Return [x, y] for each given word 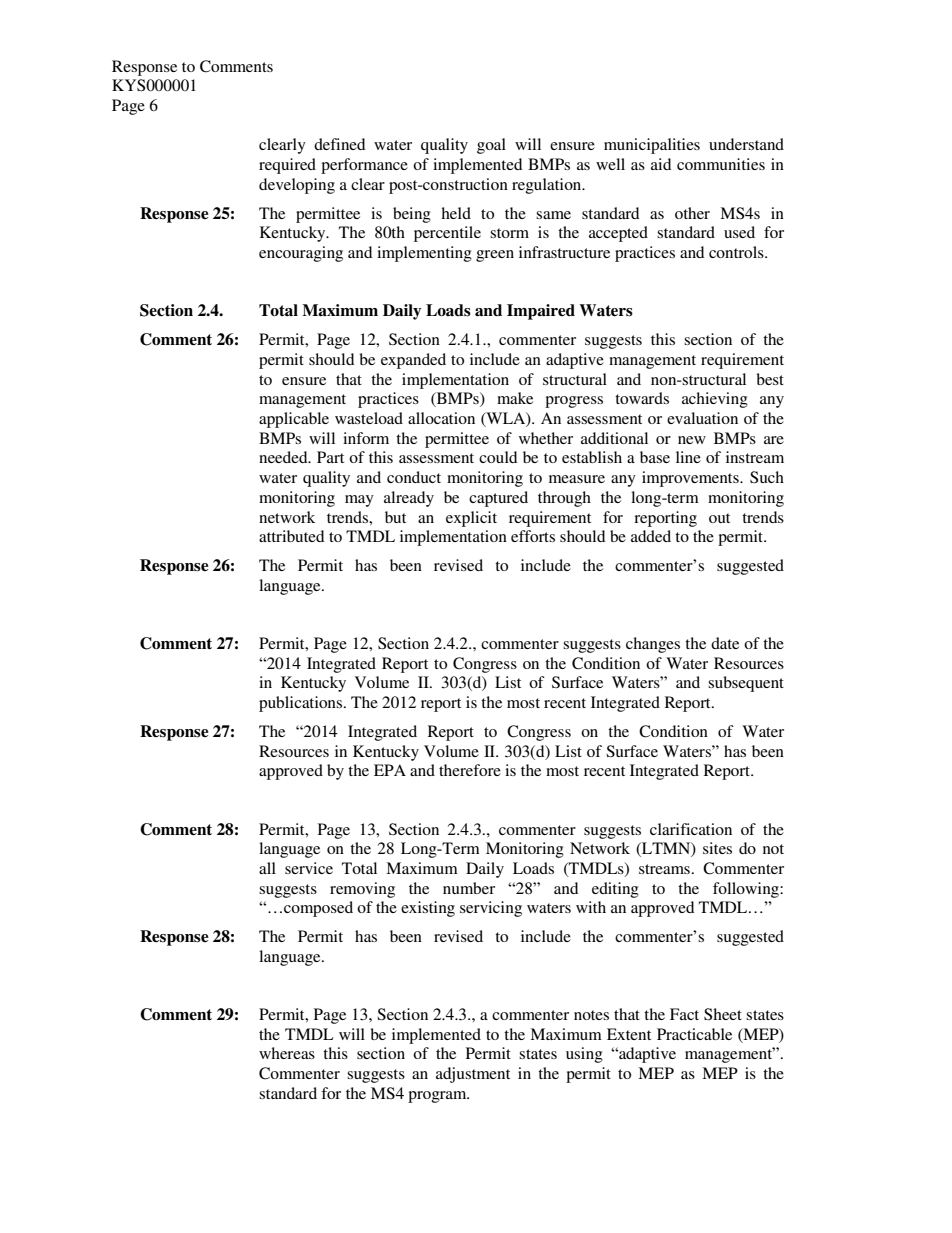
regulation [548, 186]
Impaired [541, 312]
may [359, 501]
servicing [491, 909]
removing [362, 890]
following [747, 890]
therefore [470, 770]
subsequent [746, 684]
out [719, 518]
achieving [715, 400]
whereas [287, 1053]
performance [364, 166]
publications [302, 704]
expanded [413, 361]
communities [721, 164]
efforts [533, 536]
